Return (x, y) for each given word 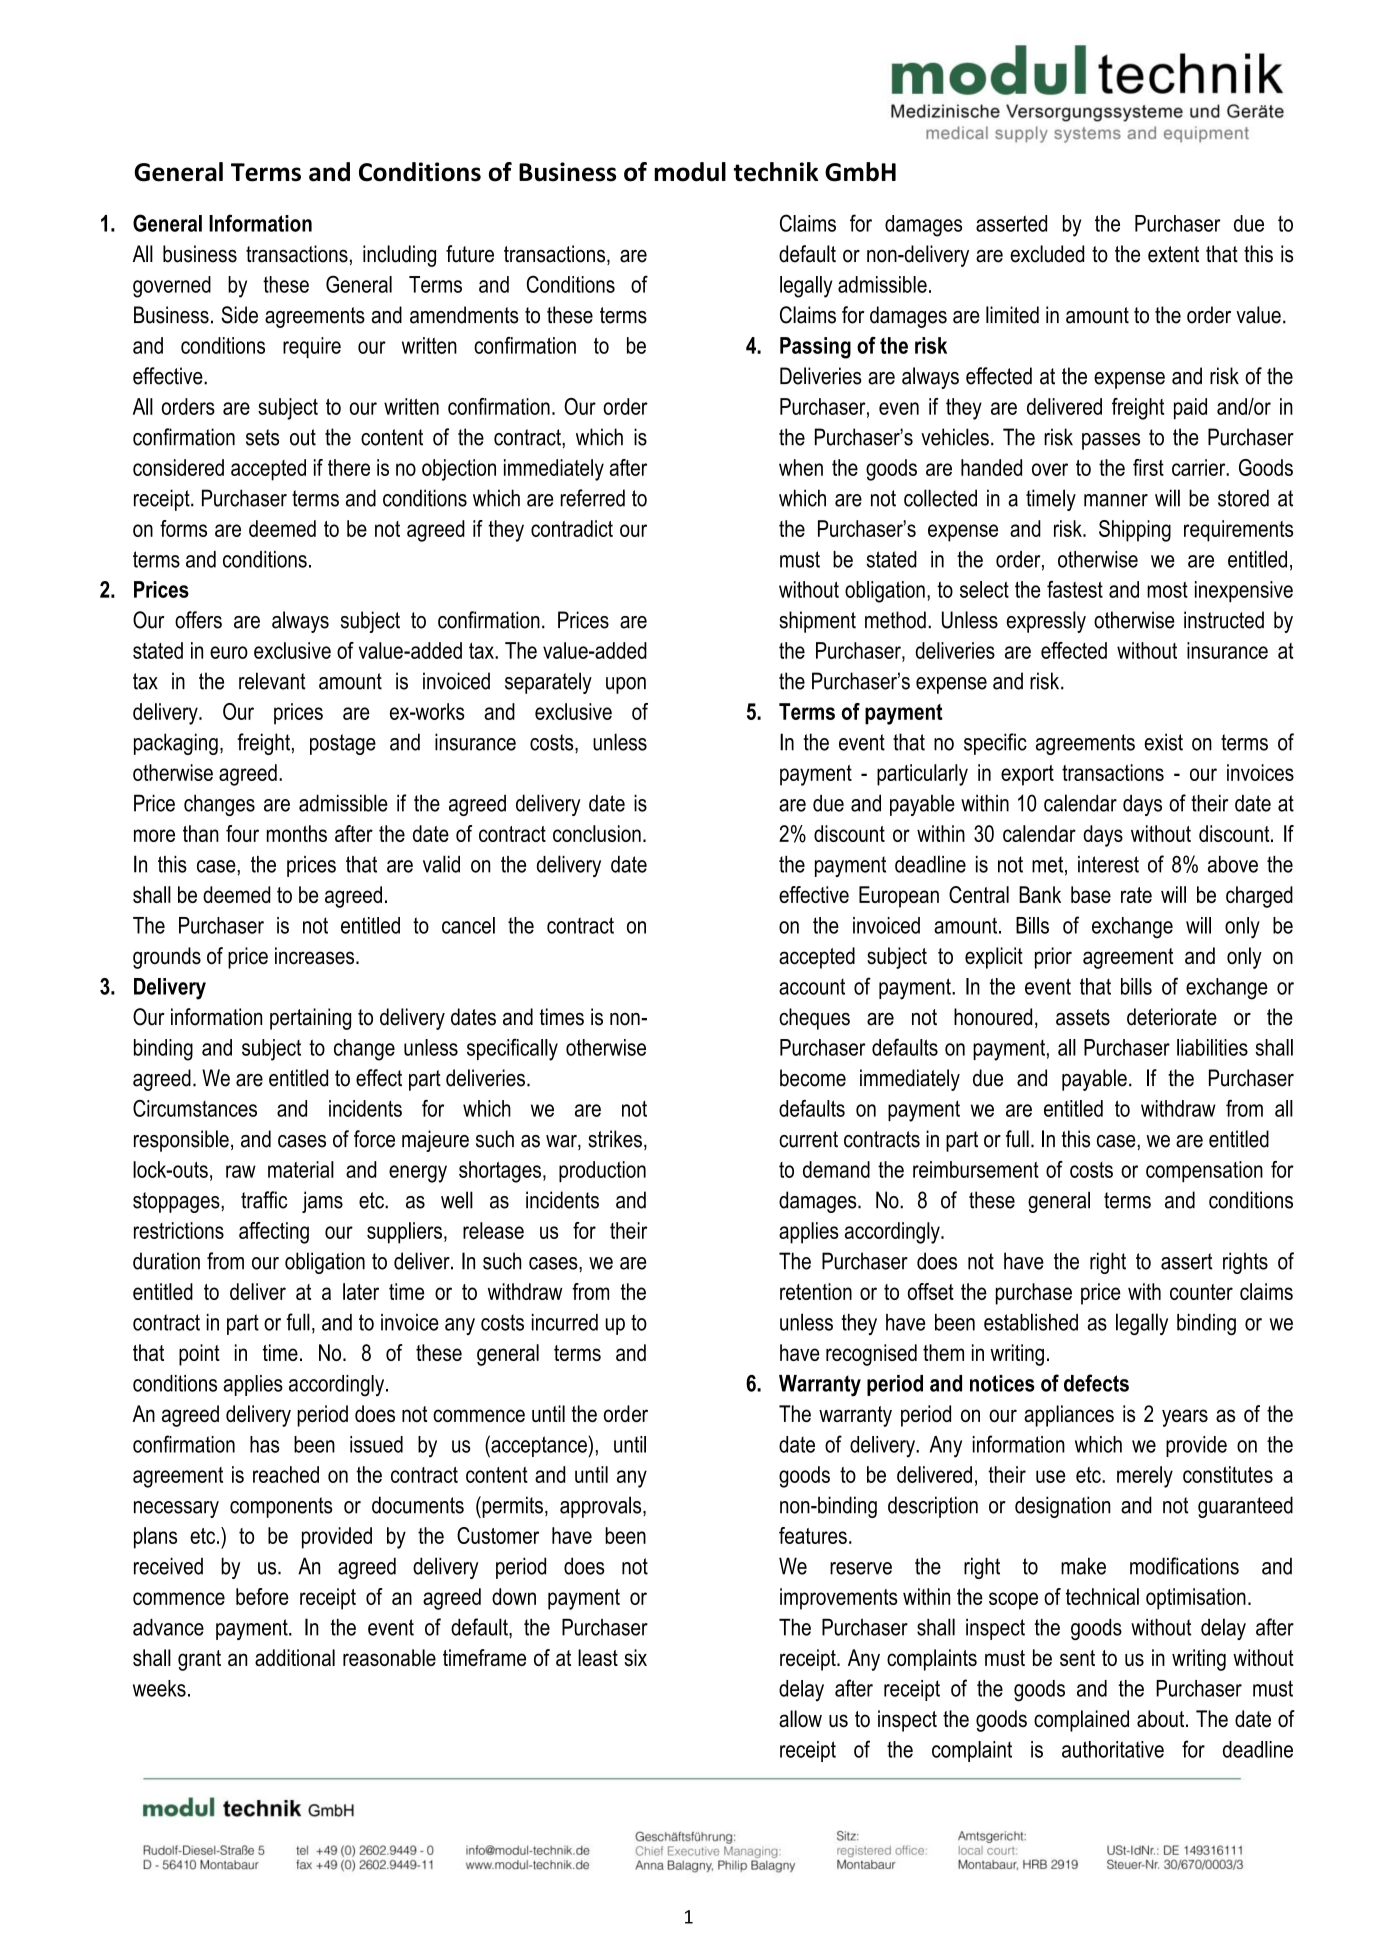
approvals (602, 1507)
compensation (1204, 1172)
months (297, 833)
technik (776, 172)
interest (1108, 864)
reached (286, 1474)
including (399, 256)
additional (295, 1657)
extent (1173, 254)
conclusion (597, 833)
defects (1096, 1383)
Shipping (1135, 531)
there (349, 467)
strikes (615, 1139)
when (801, 467)
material (301, 1169)
